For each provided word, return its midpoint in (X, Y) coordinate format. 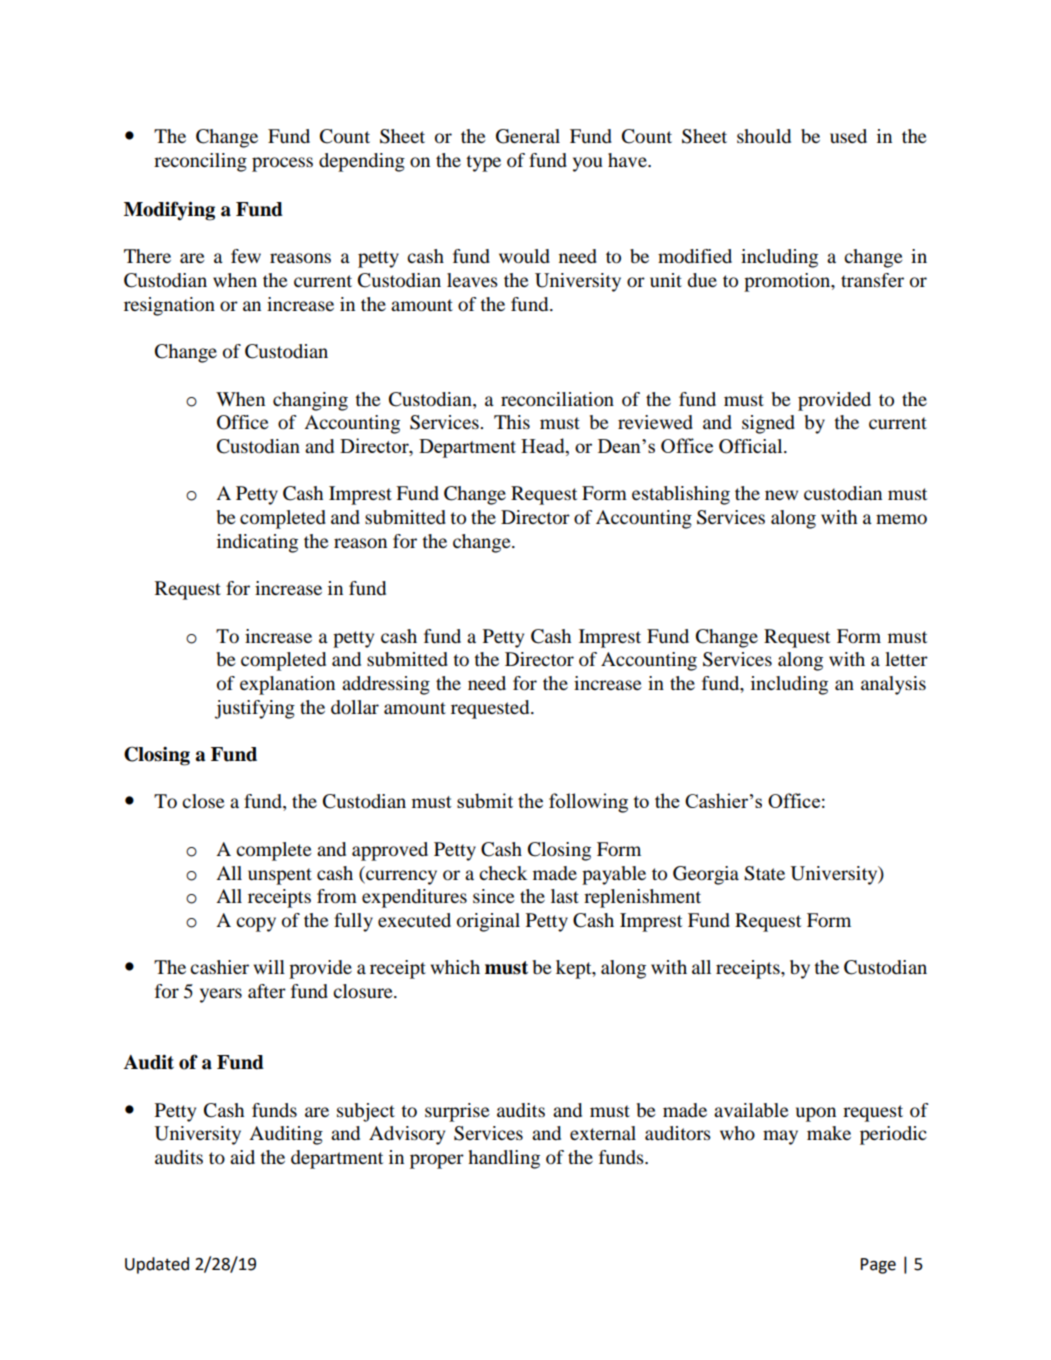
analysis (893, 685)
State (764, 873)
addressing (386, 685)
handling (504, 1159)
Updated (157, 1265)
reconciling (200, 162)
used (848, 136)
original (488, 922)
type (483, 163)
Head (544, 447)
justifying (255, 709)
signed (768, 424)
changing (310, 401)
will (269, 967)
